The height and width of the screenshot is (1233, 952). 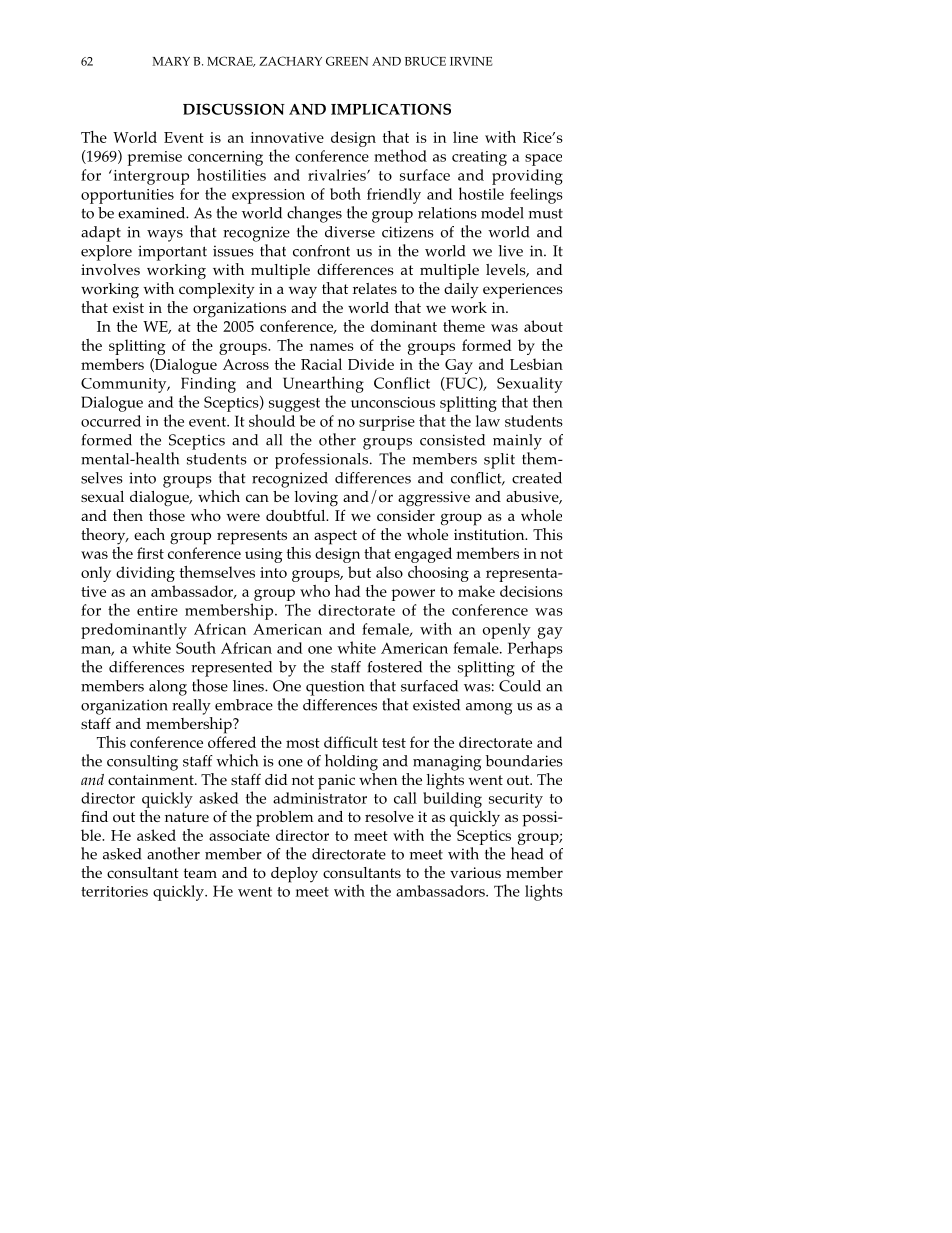 What do you see at coordinates (520, 686) in the screenshot?
I see `Could` at bounding box center [520, 686].
